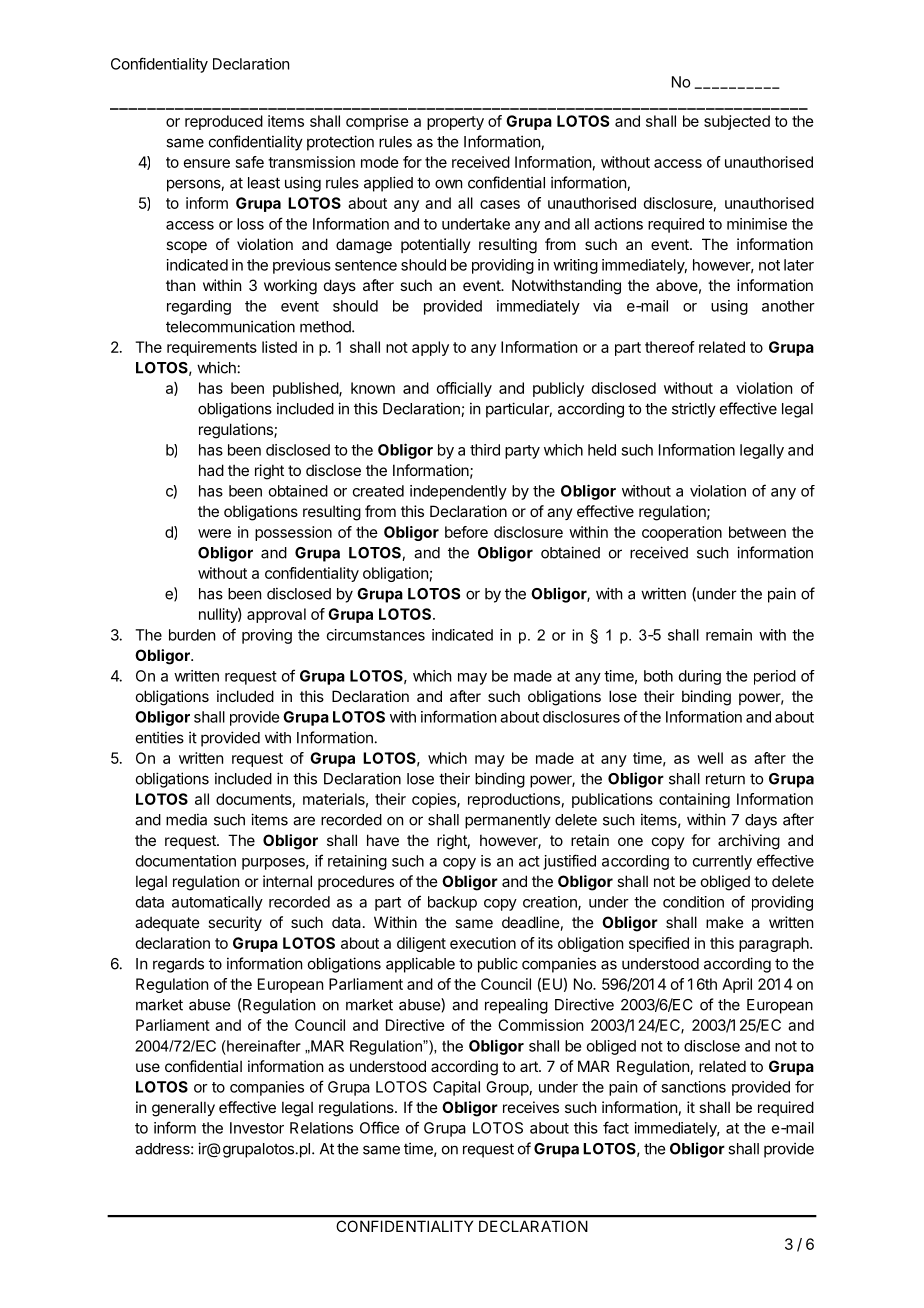 The height and width of the screenshot is (1308, 924). What do you see at coordinates (456, 1088) in the screenshot?
I see `Capital` at bounding box center [456, 1088].
